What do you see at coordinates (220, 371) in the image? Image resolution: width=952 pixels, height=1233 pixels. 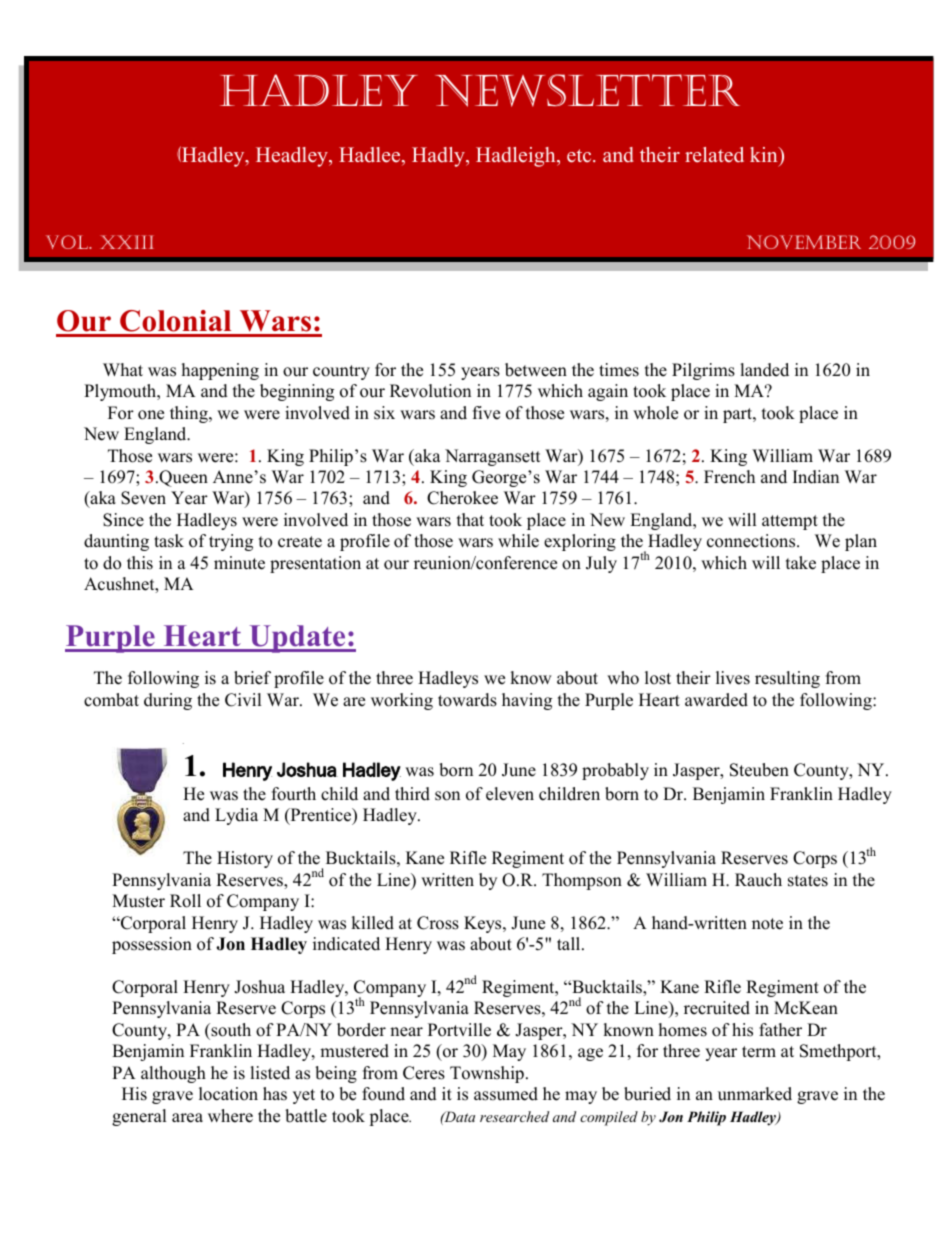 I see `happening` at bounding box center [220, 371].
